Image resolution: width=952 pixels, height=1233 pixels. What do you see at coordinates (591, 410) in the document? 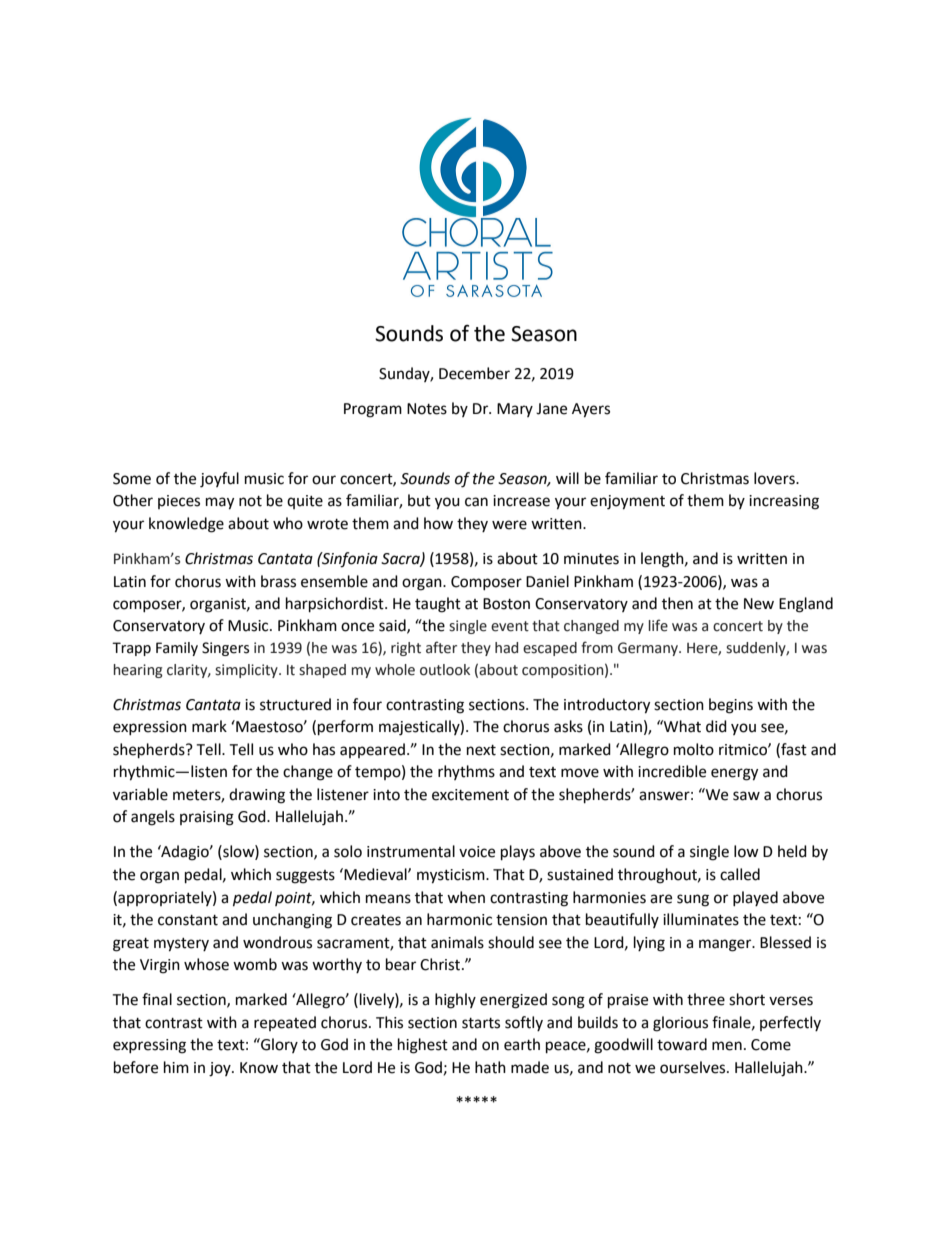
I see `Ayers` at bounding box center [591, 410].
